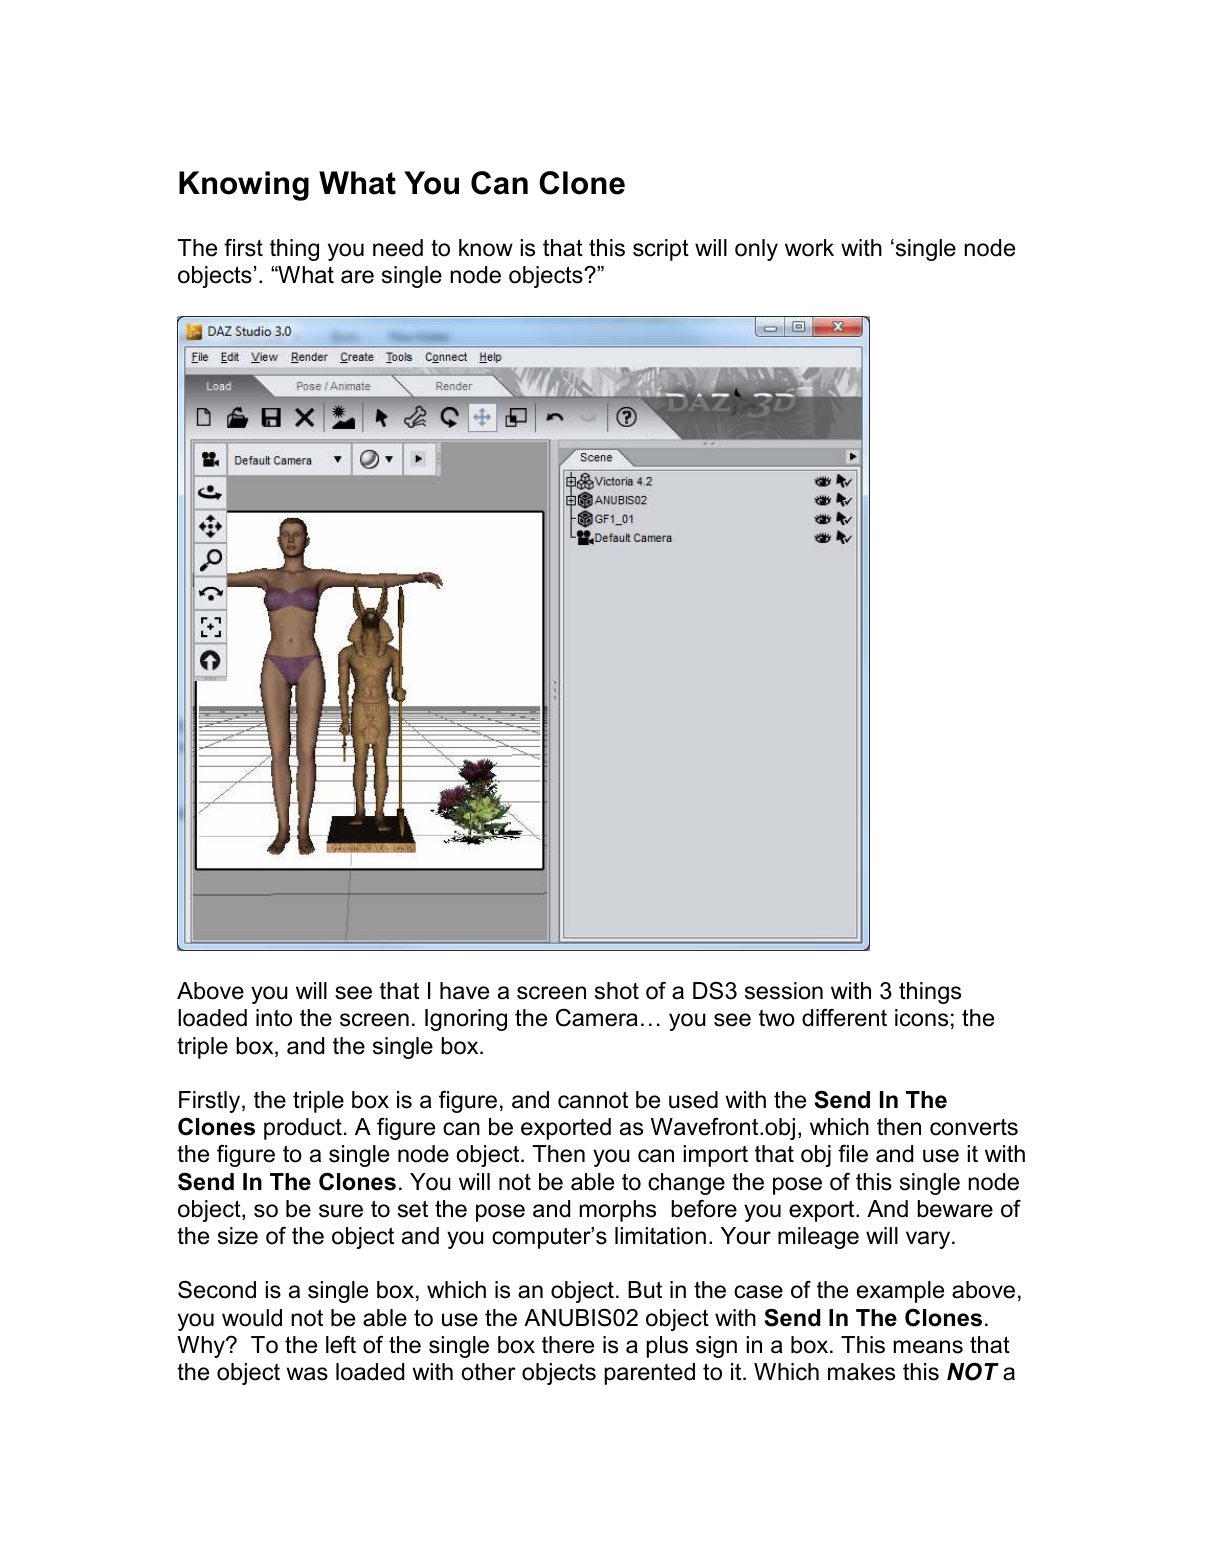  Describe the element at coordinates (928, 1347) in the page. I see `means` at that location.
